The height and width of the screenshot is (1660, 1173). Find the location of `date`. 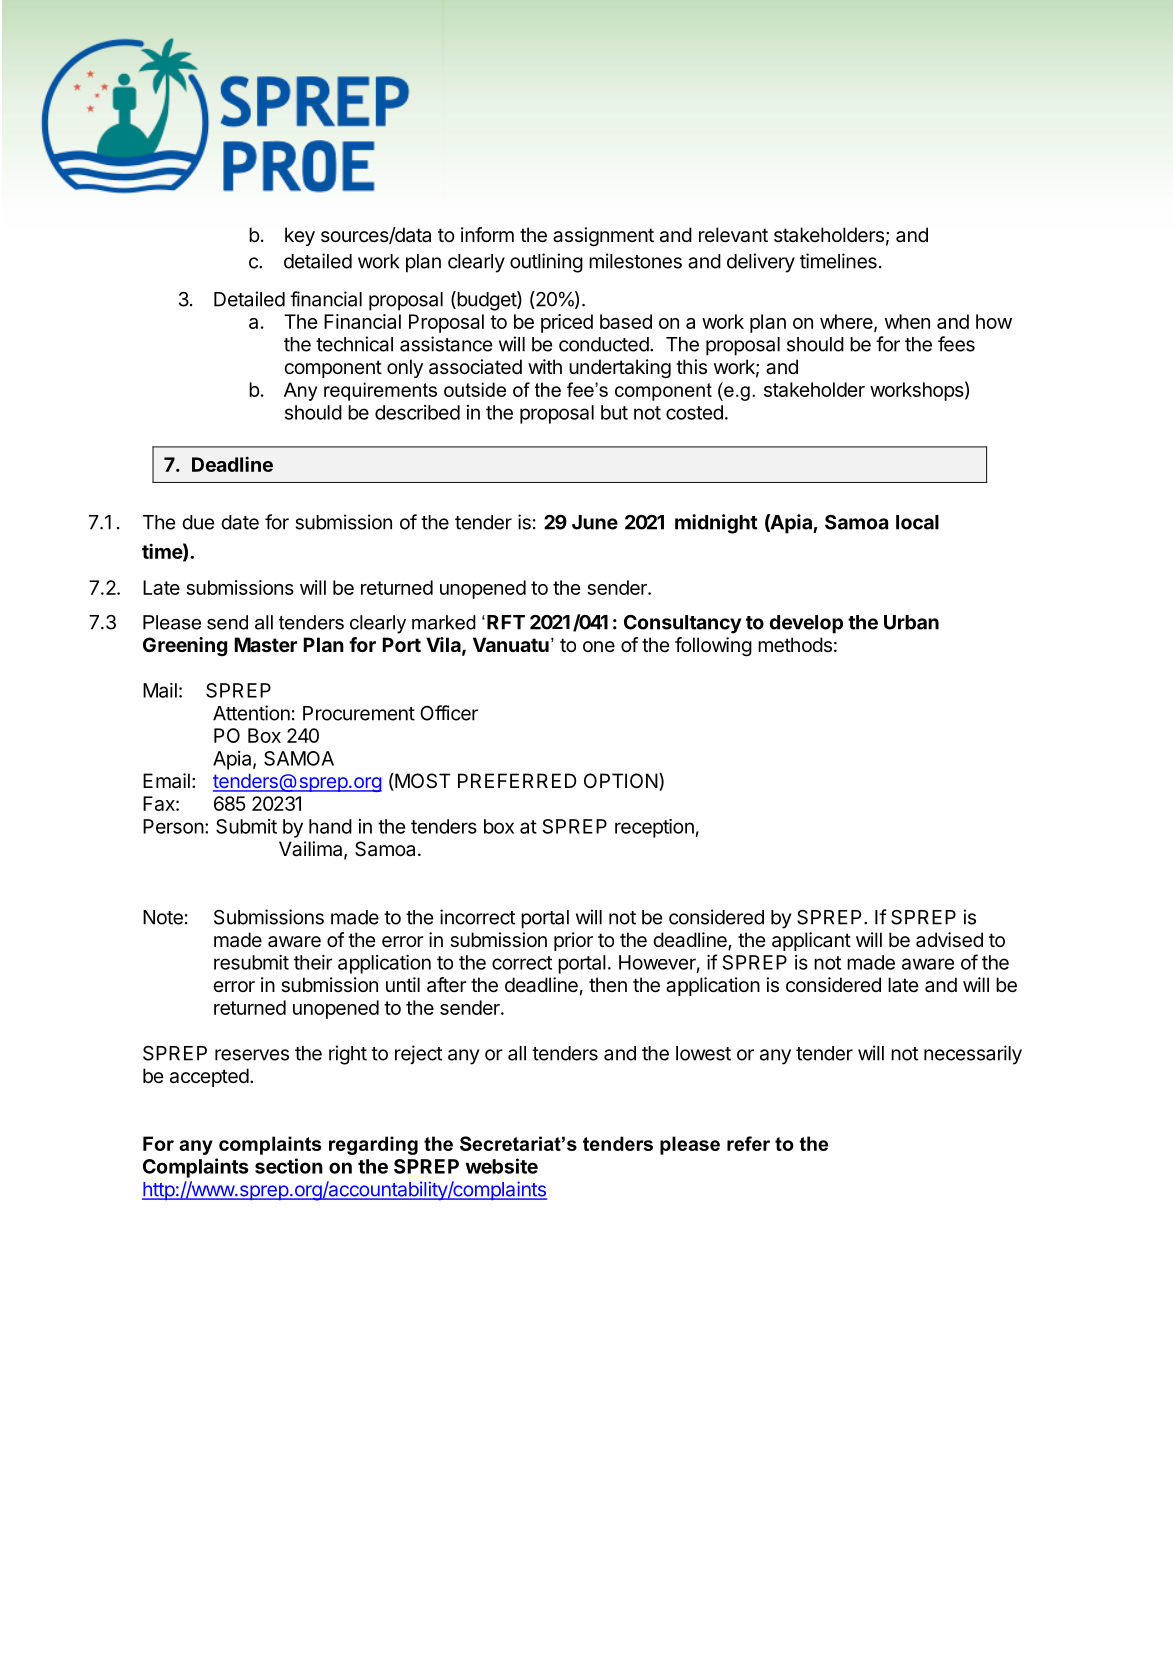

date is located at coordinates (240, 522).
